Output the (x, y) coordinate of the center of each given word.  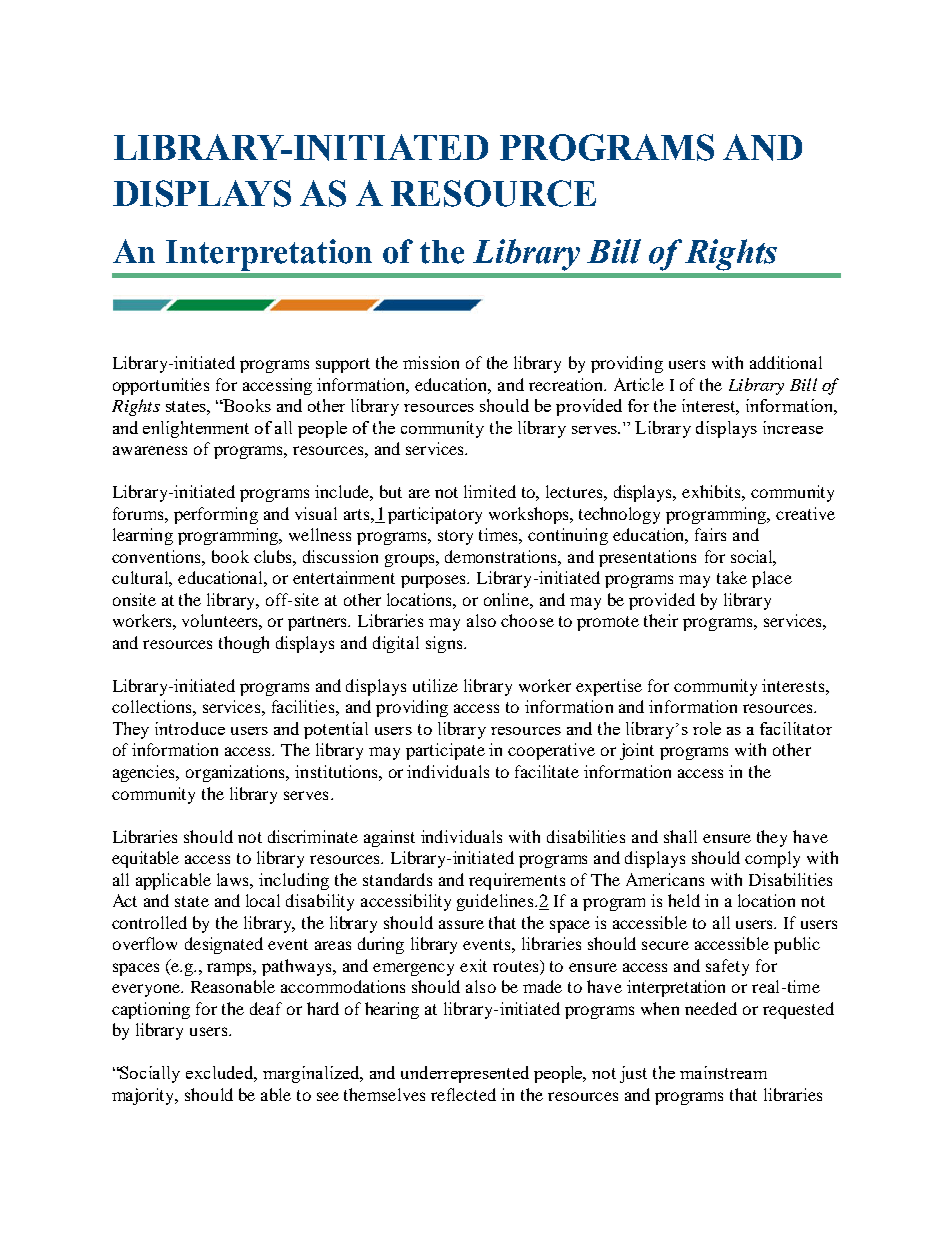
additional (786, 362)
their (661, 620)
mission (431, 362)
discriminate (313, 836)
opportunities (161, 386)
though (244, 644)
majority (144, 1096)
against (389, 838)
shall (680, 836)
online (507, 599)
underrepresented (465, 1074)
